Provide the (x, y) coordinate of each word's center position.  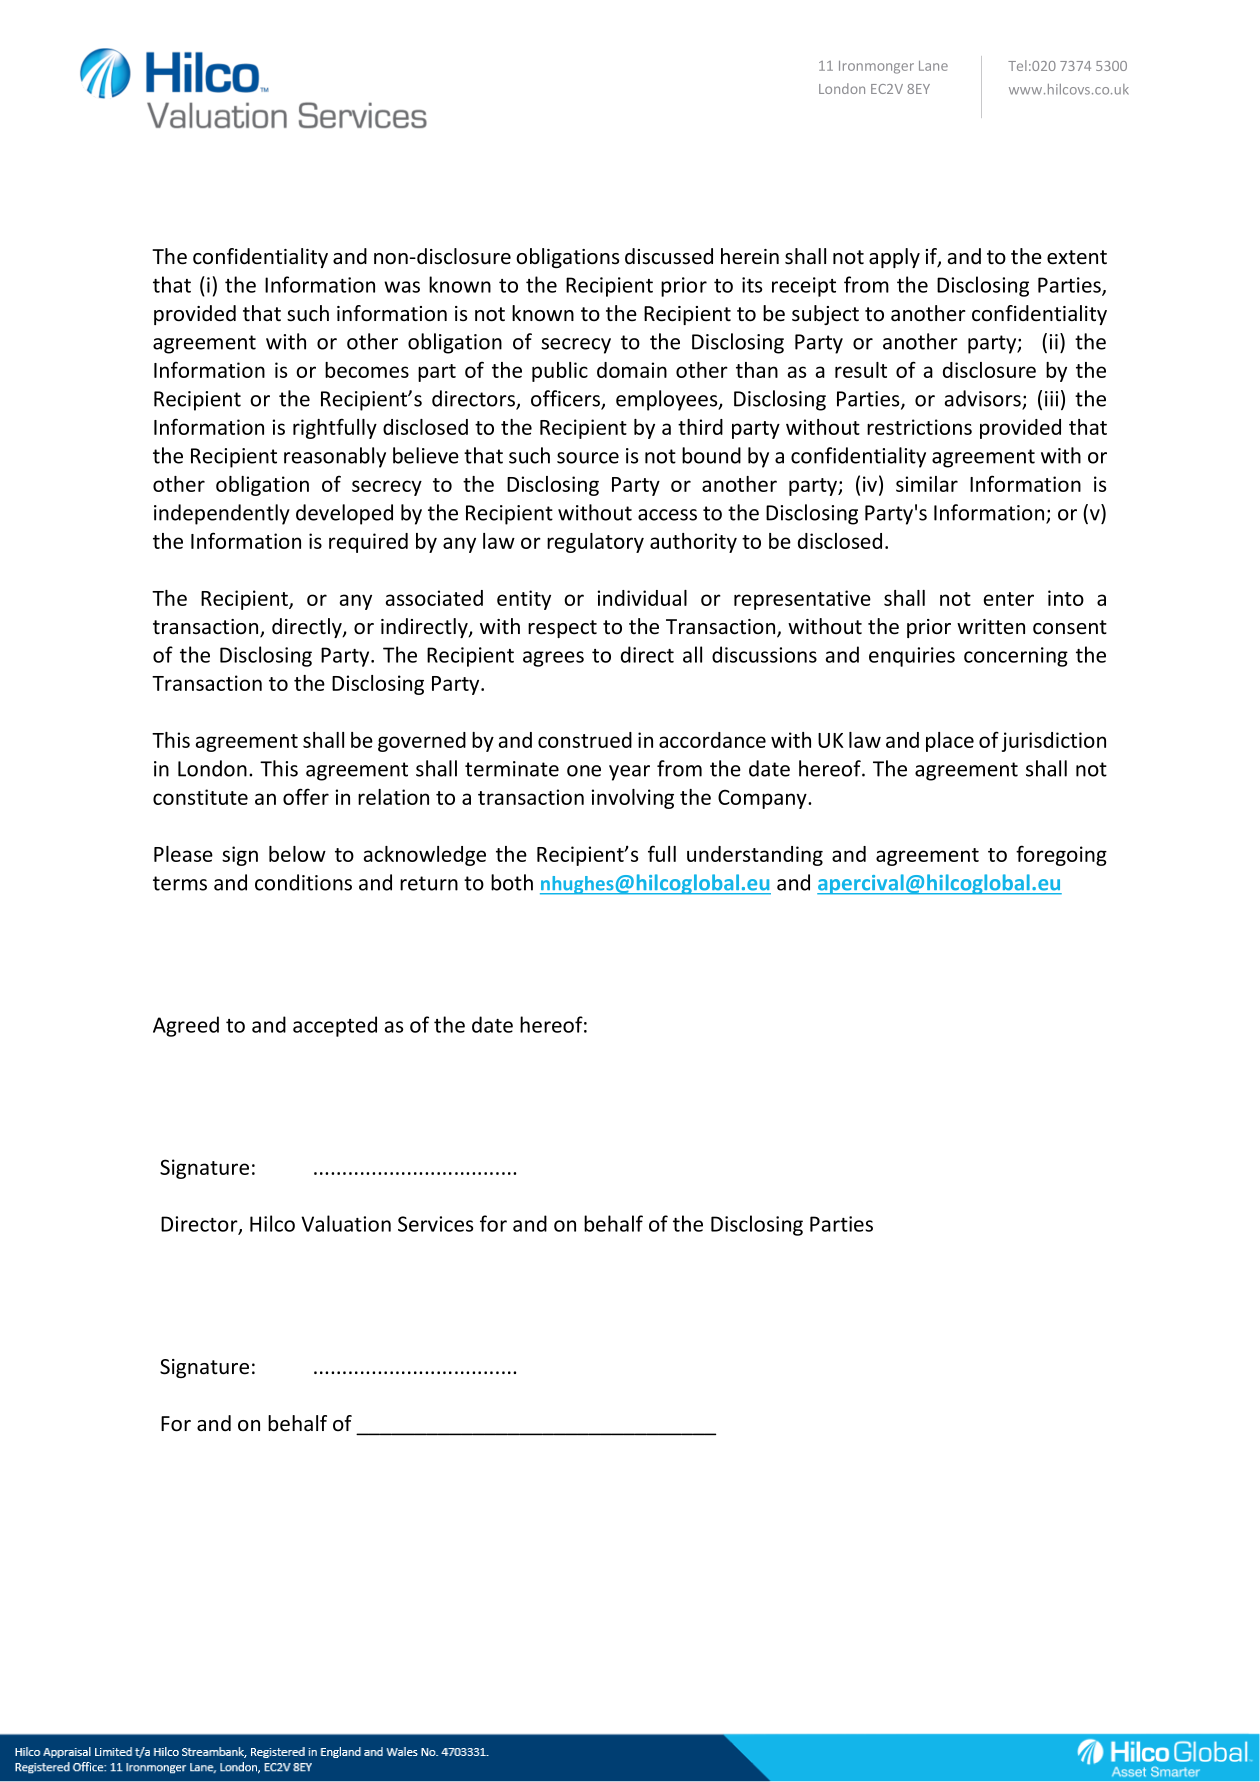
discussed (669, 256)
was (402, 287)
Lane (933, 66)
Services (435, 1224)
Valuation (346, 1223)
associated (434, 598)
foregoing (1061, 855)
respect (562, 629)
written (991, 627)
